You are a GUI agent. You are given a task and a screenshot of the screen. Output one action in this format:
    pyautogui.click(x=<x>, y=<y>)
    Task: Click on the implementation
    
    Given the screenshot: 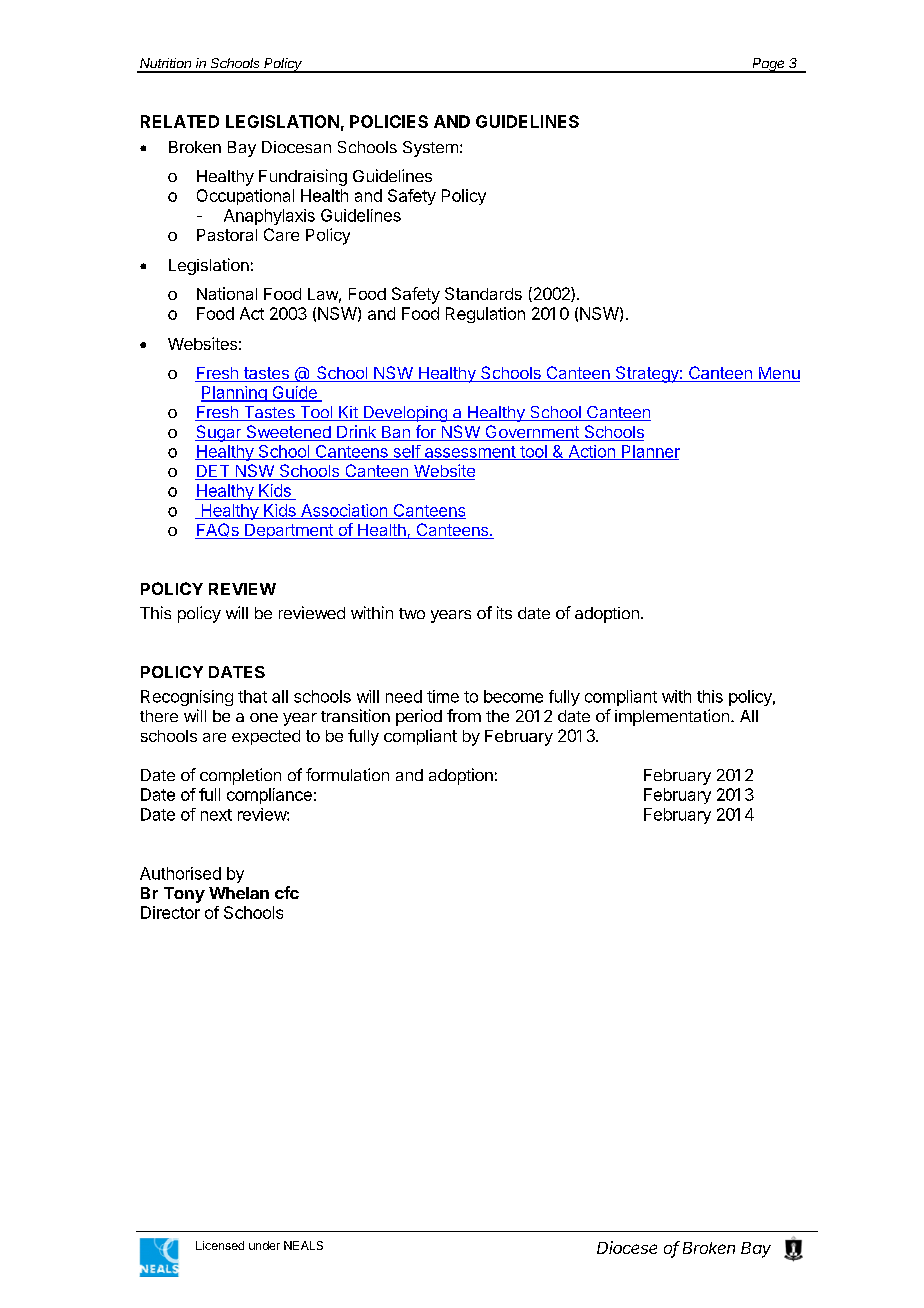 What is the action you would take?
    pyautogui.click(x=672, y=717)
